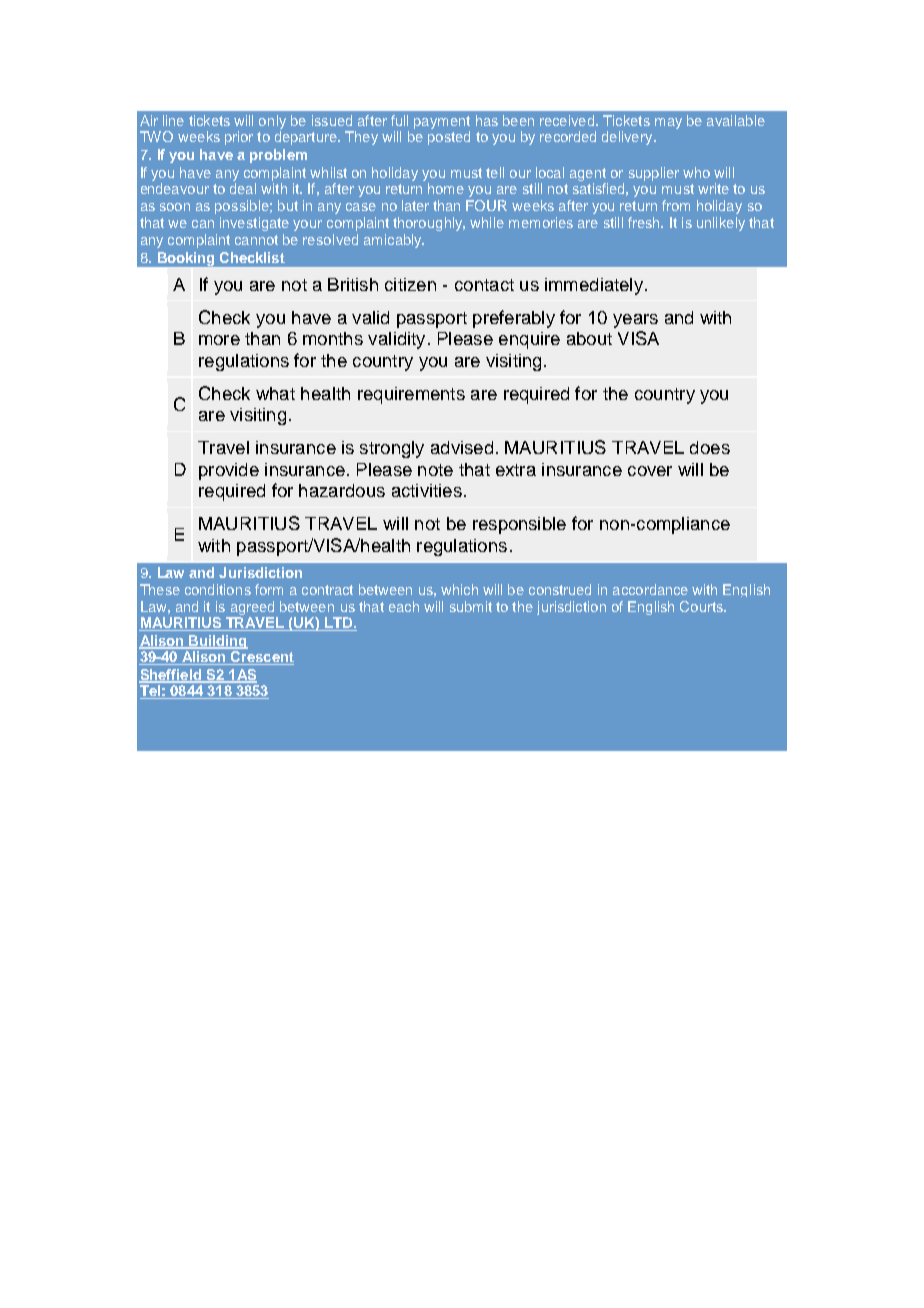  What do you see at coordinates (239, 138) in the screenshot?
I see `prior` at bounding box center [239, 138].
